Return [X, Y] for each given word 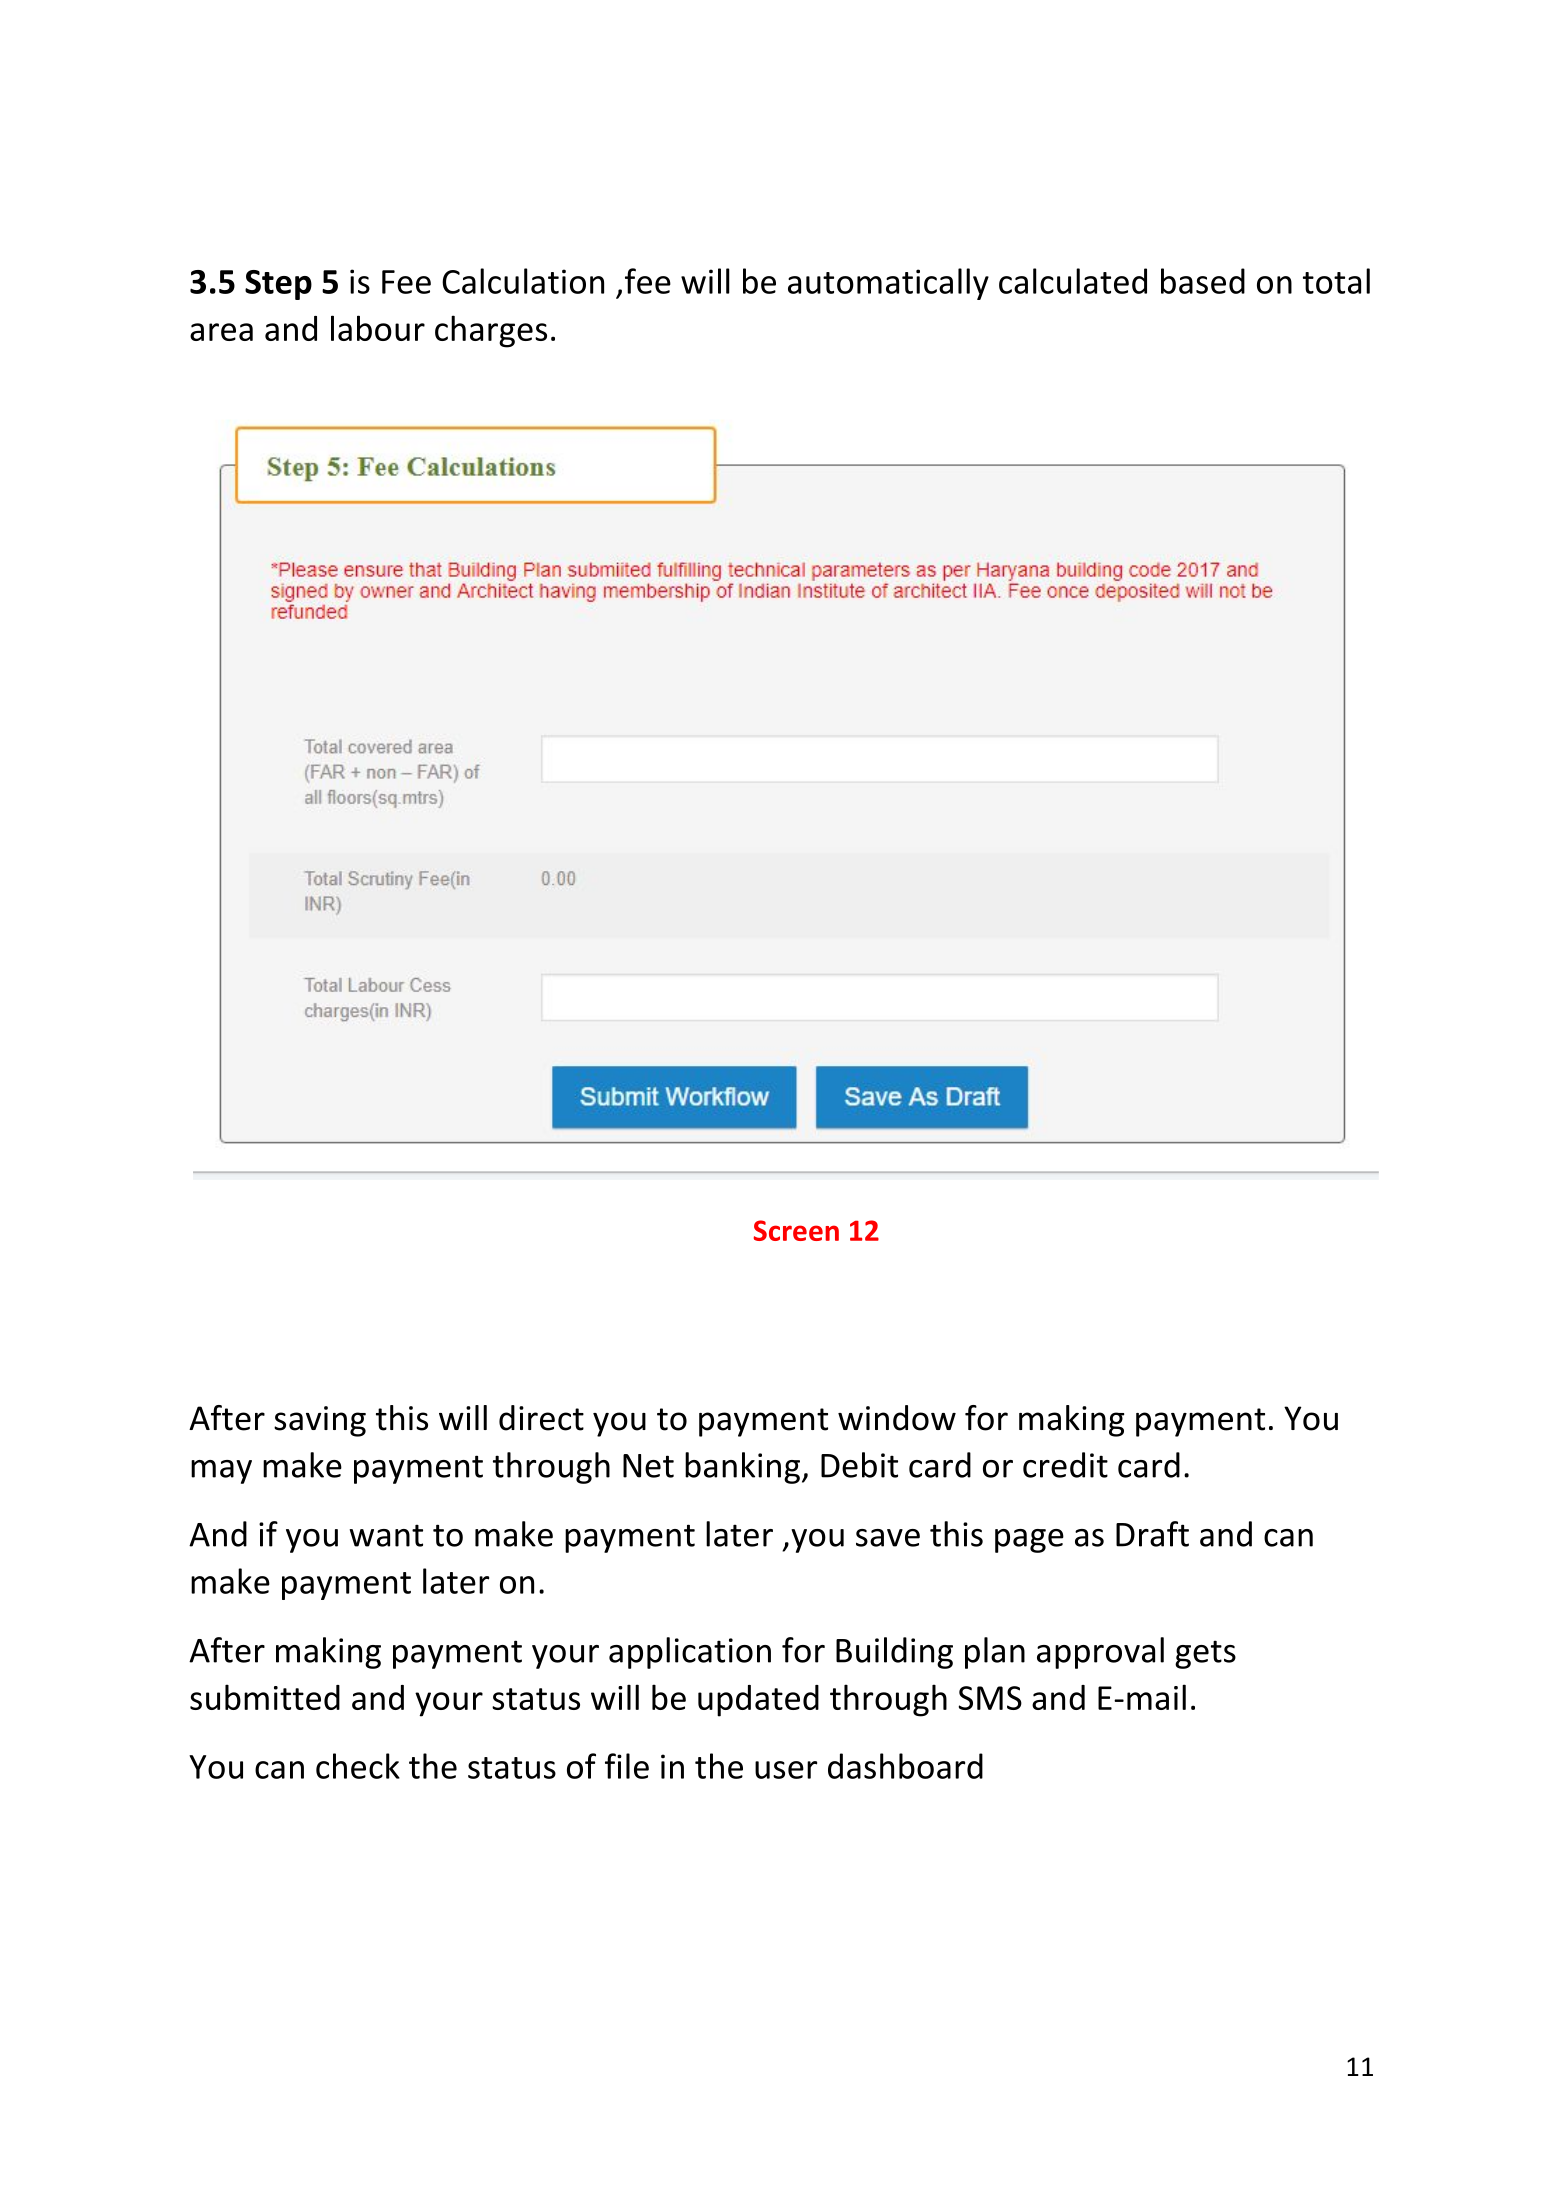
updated [758, 1701]
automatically [888, 284]
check [358, 1766]
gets [1205, 1654]
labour [378, 328]
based [1203, 281]
